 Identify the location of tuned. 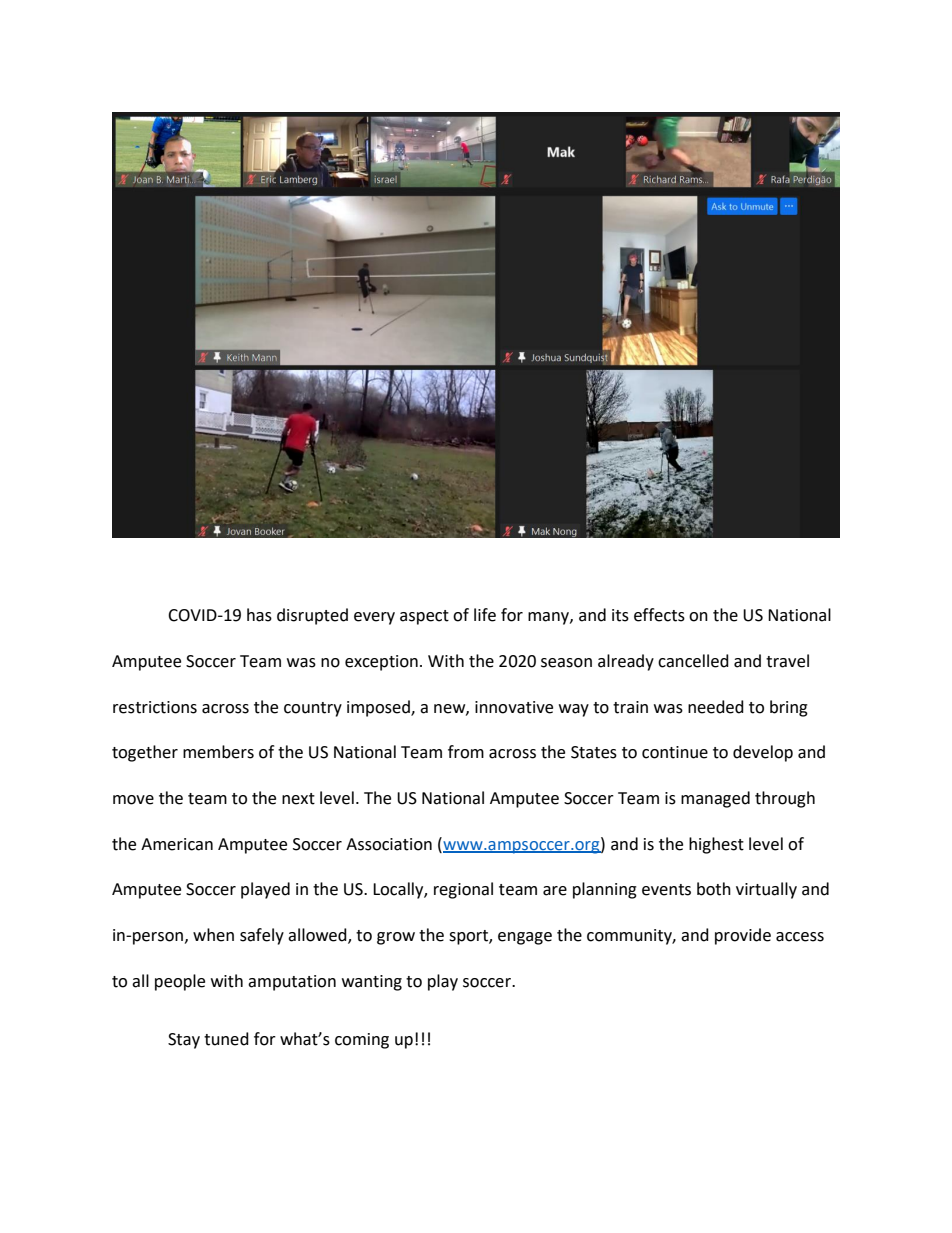
(226, 1039).
